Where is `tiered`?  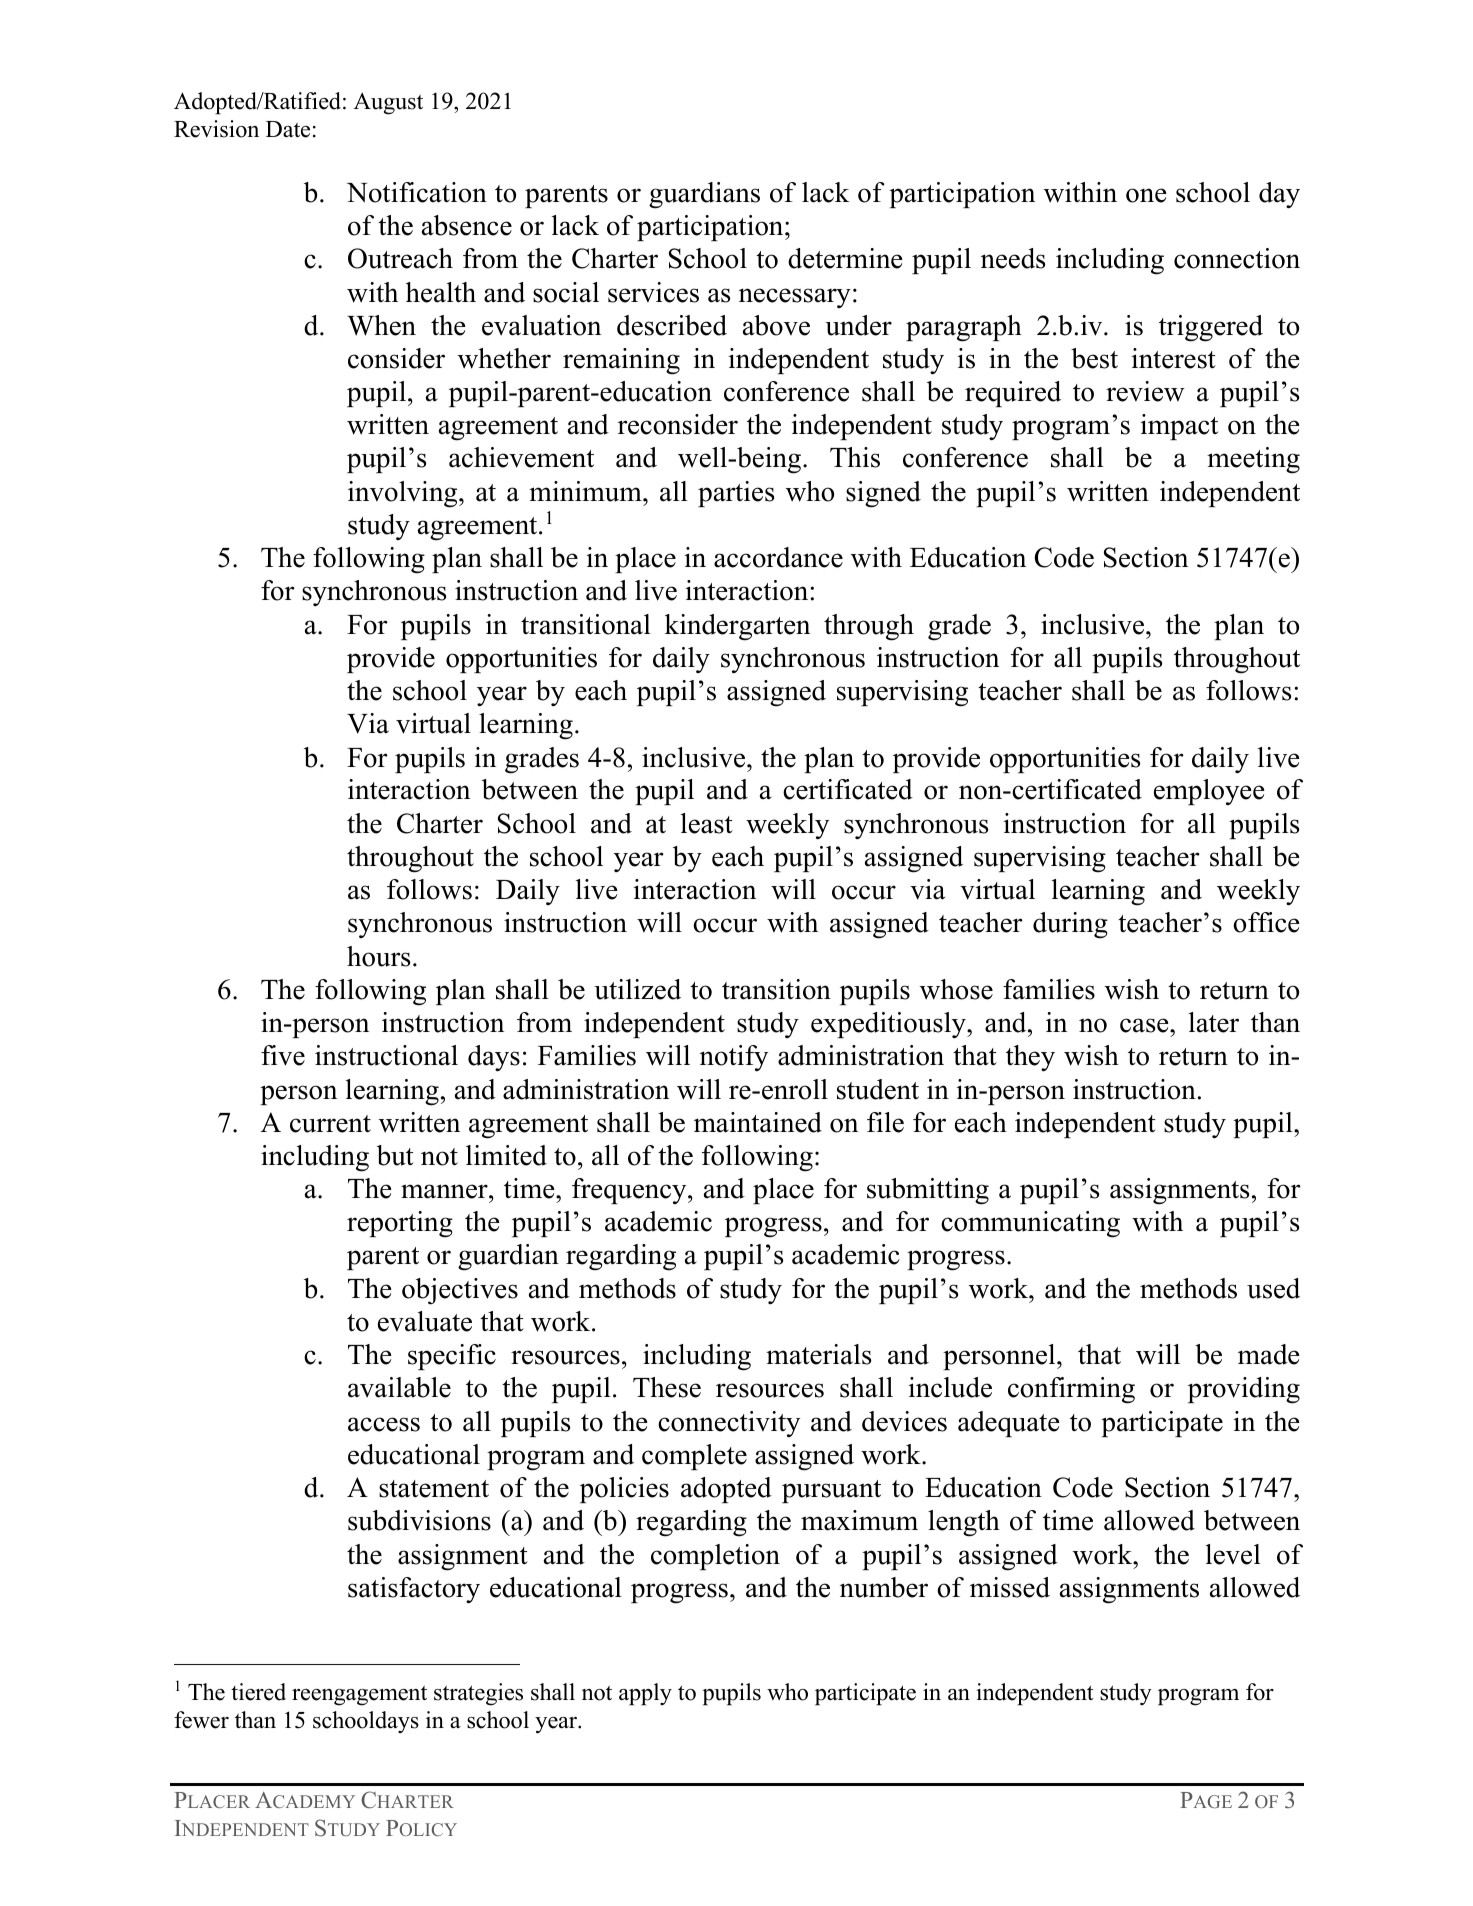
tiered is located at coordinates (258, 1692).
